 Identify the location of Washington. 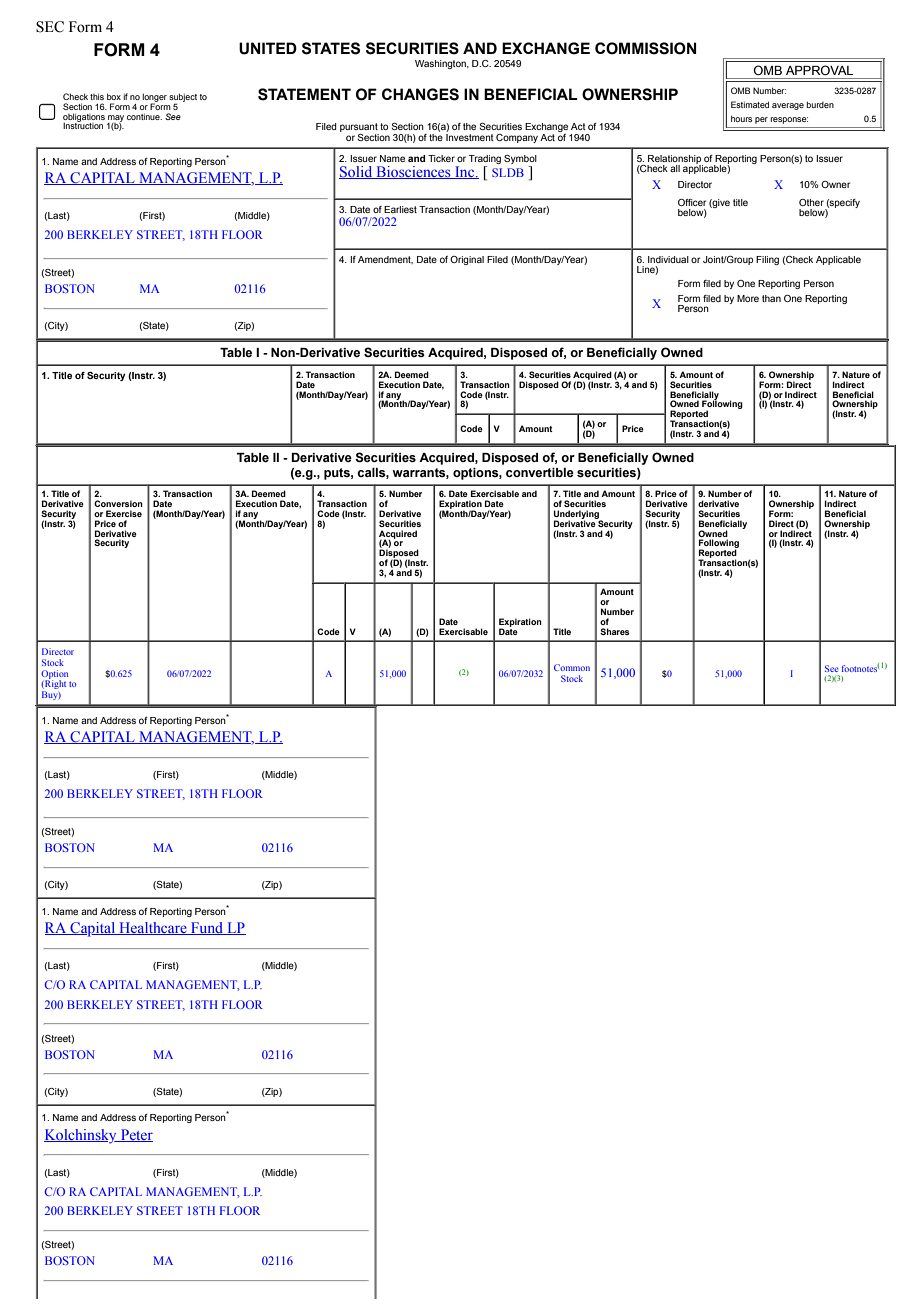
(441, 64).
